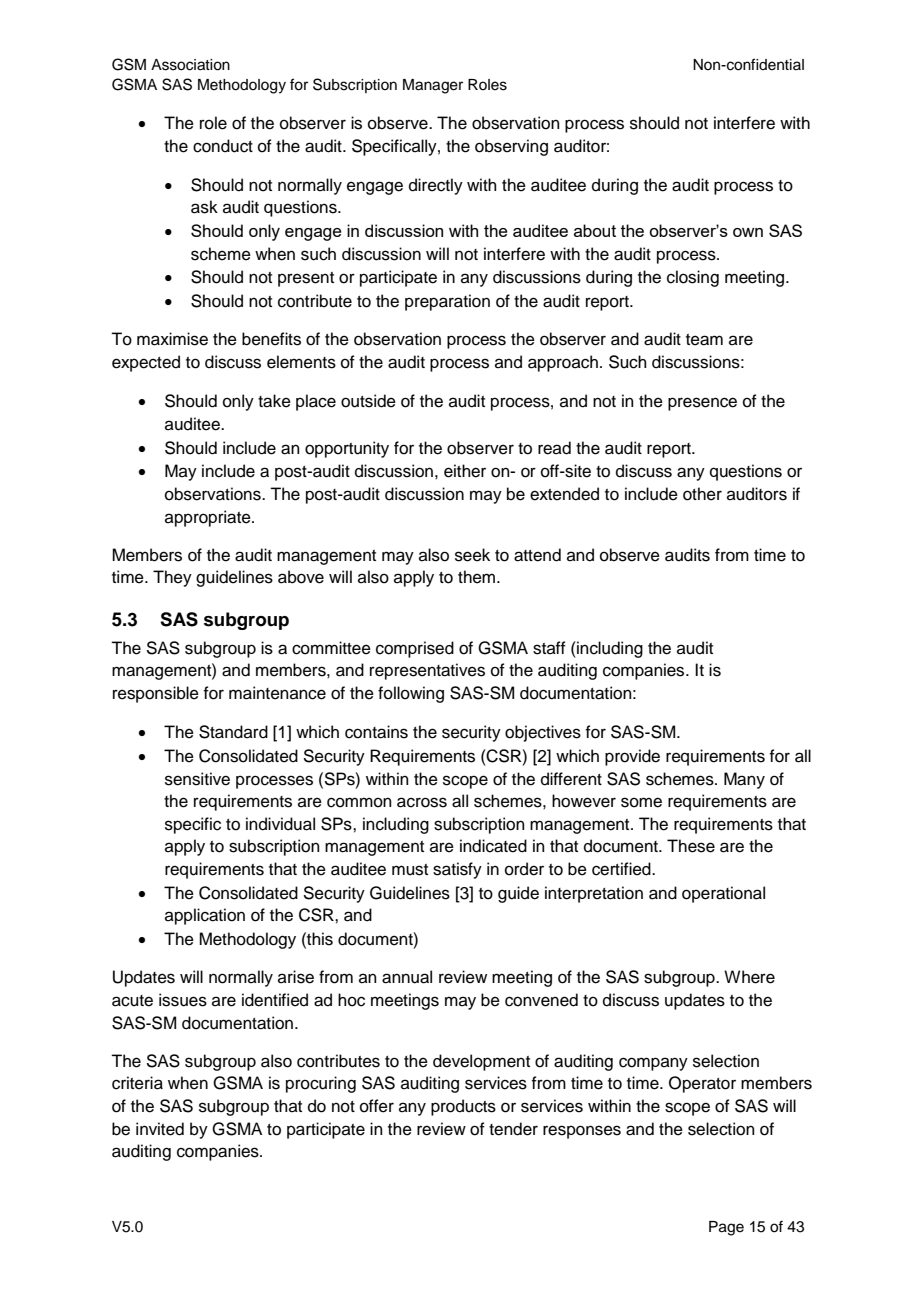 The width and height of the page is (924, 1308). I want to click on other, so click(702, 494).
